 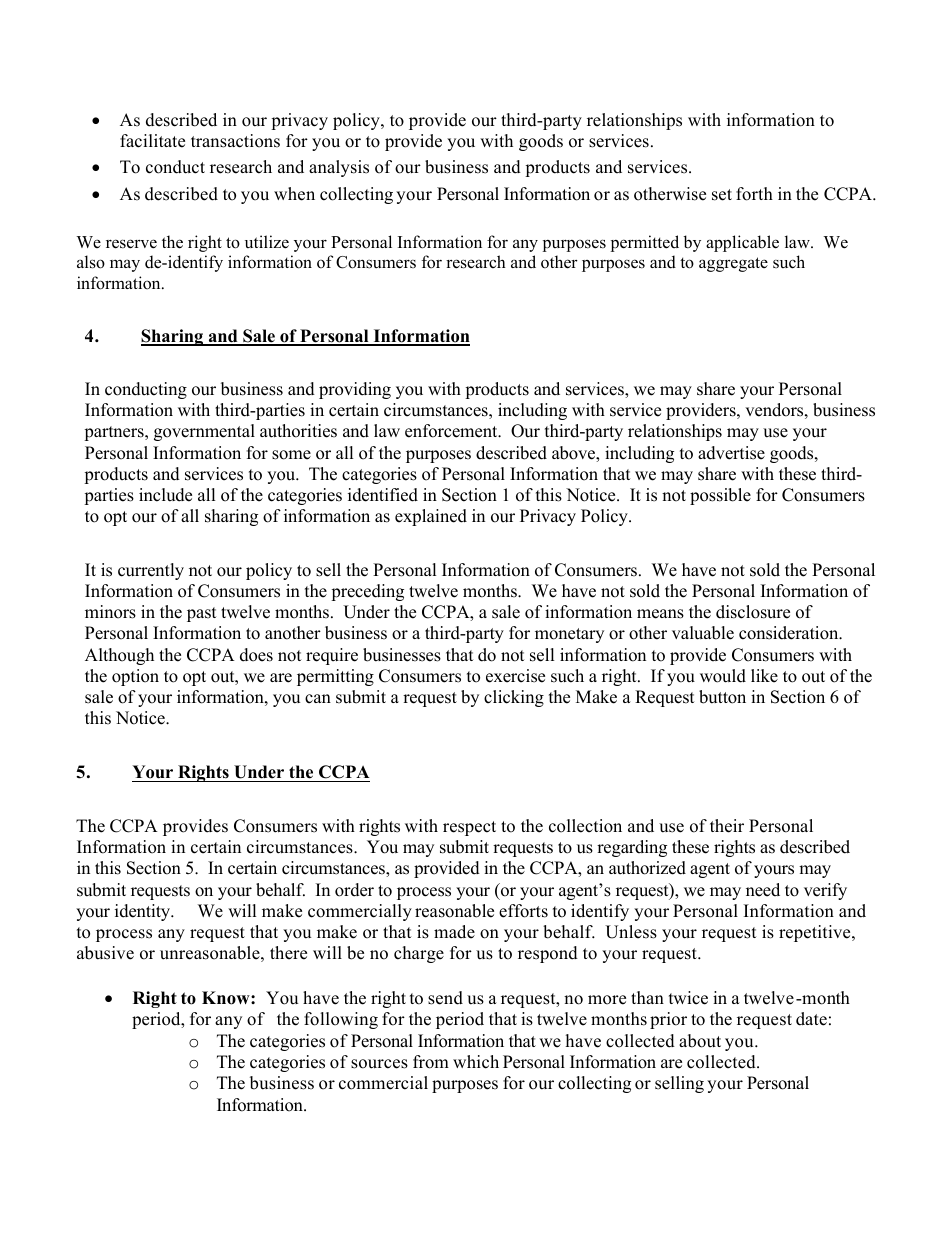 What do you see at coordinates (152, 141) in the screenshot?
I see `facilitate` at bounding box center [152, 141].
